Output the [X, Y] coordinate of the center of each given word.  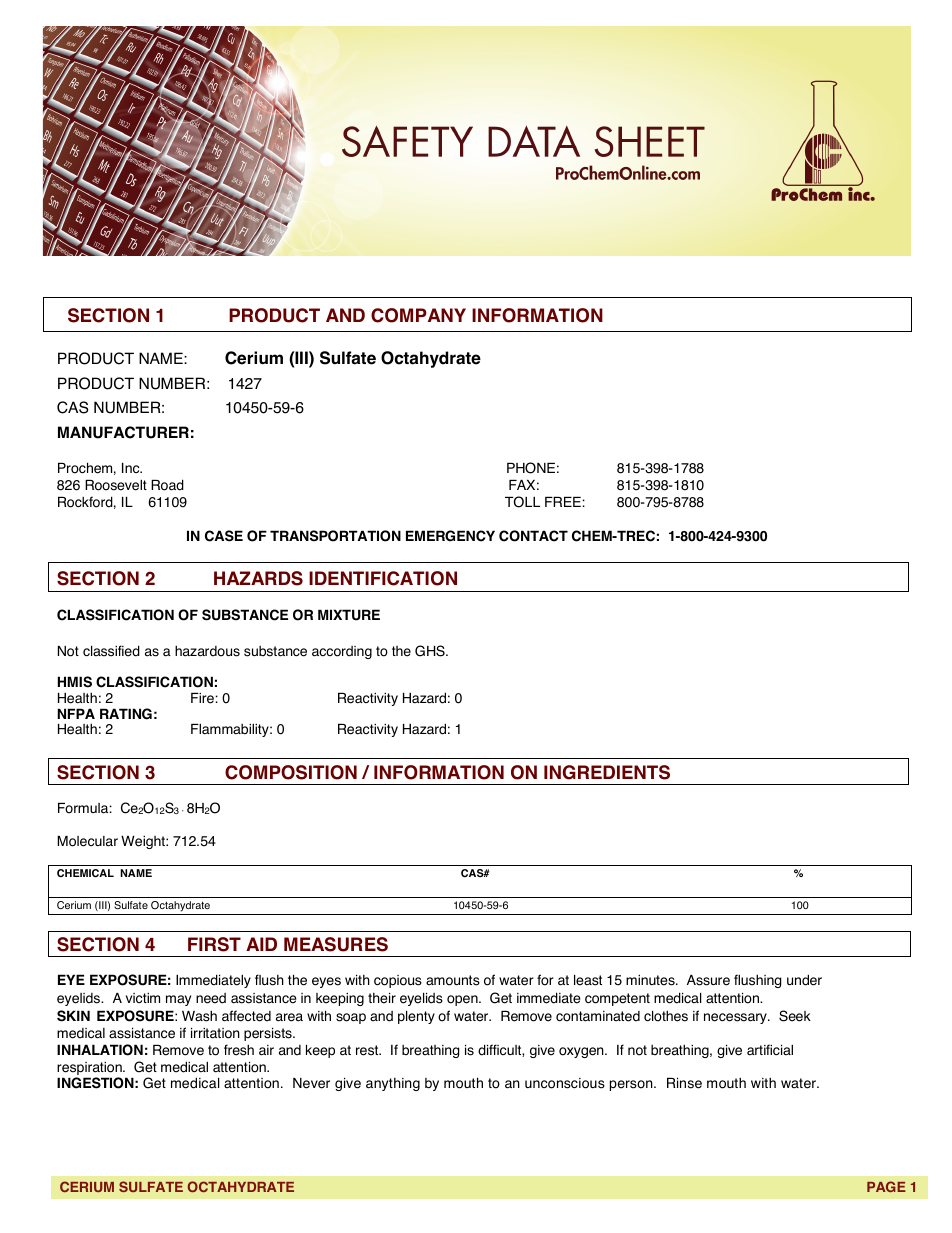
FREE [563, 502]
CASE [224, 536]
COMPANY [418, 315]
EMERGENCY [450, 536]
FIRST [214, 944]
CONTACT [533, 536]
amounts [453, 980]
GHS [431, 651]
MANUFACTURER [123, 432]
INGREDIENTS [607, 772]
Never [311, 1083]
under [804, 980]
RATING [126, 714]
